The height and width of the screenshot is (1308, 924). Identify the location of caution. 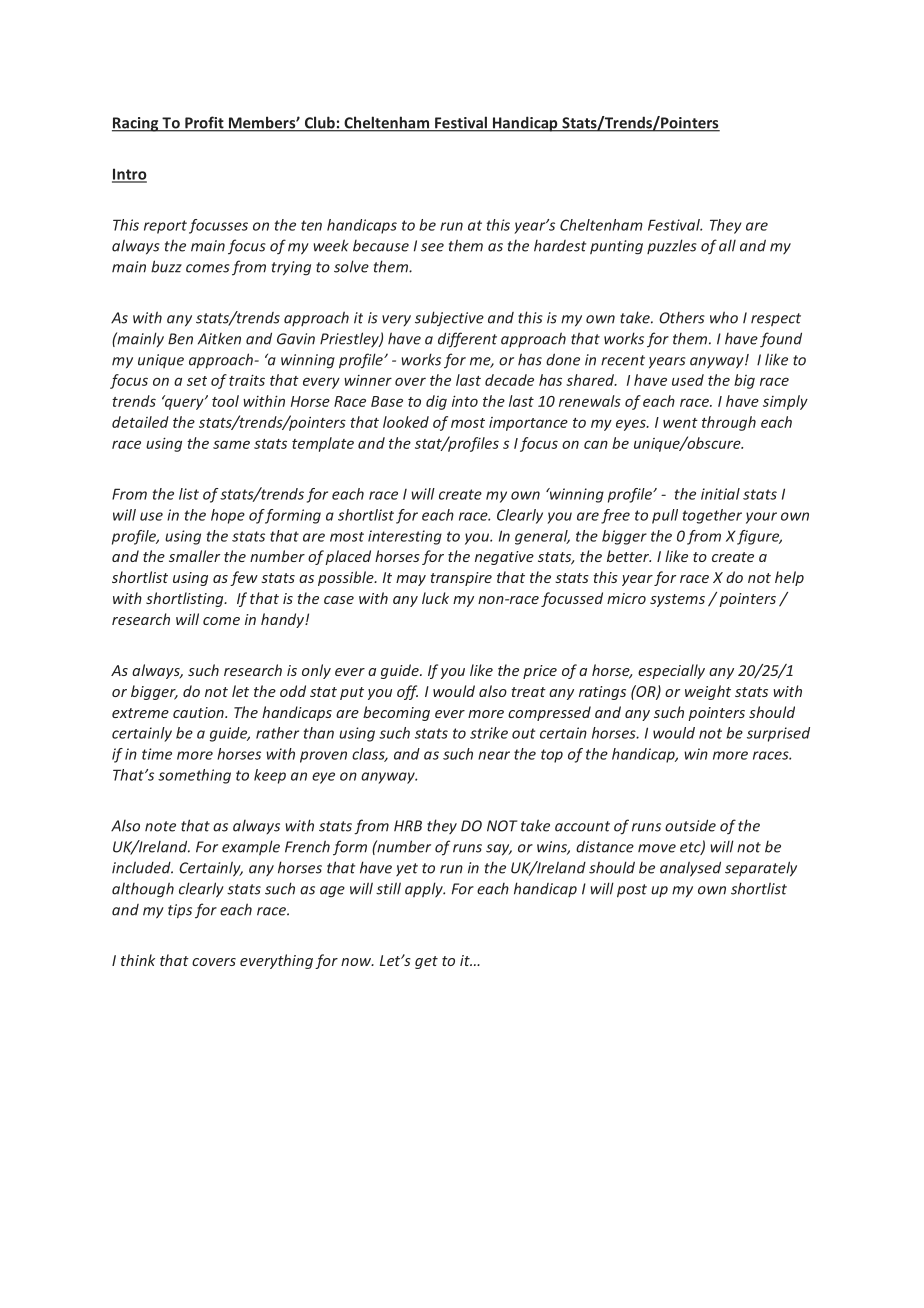
(199, 712).
